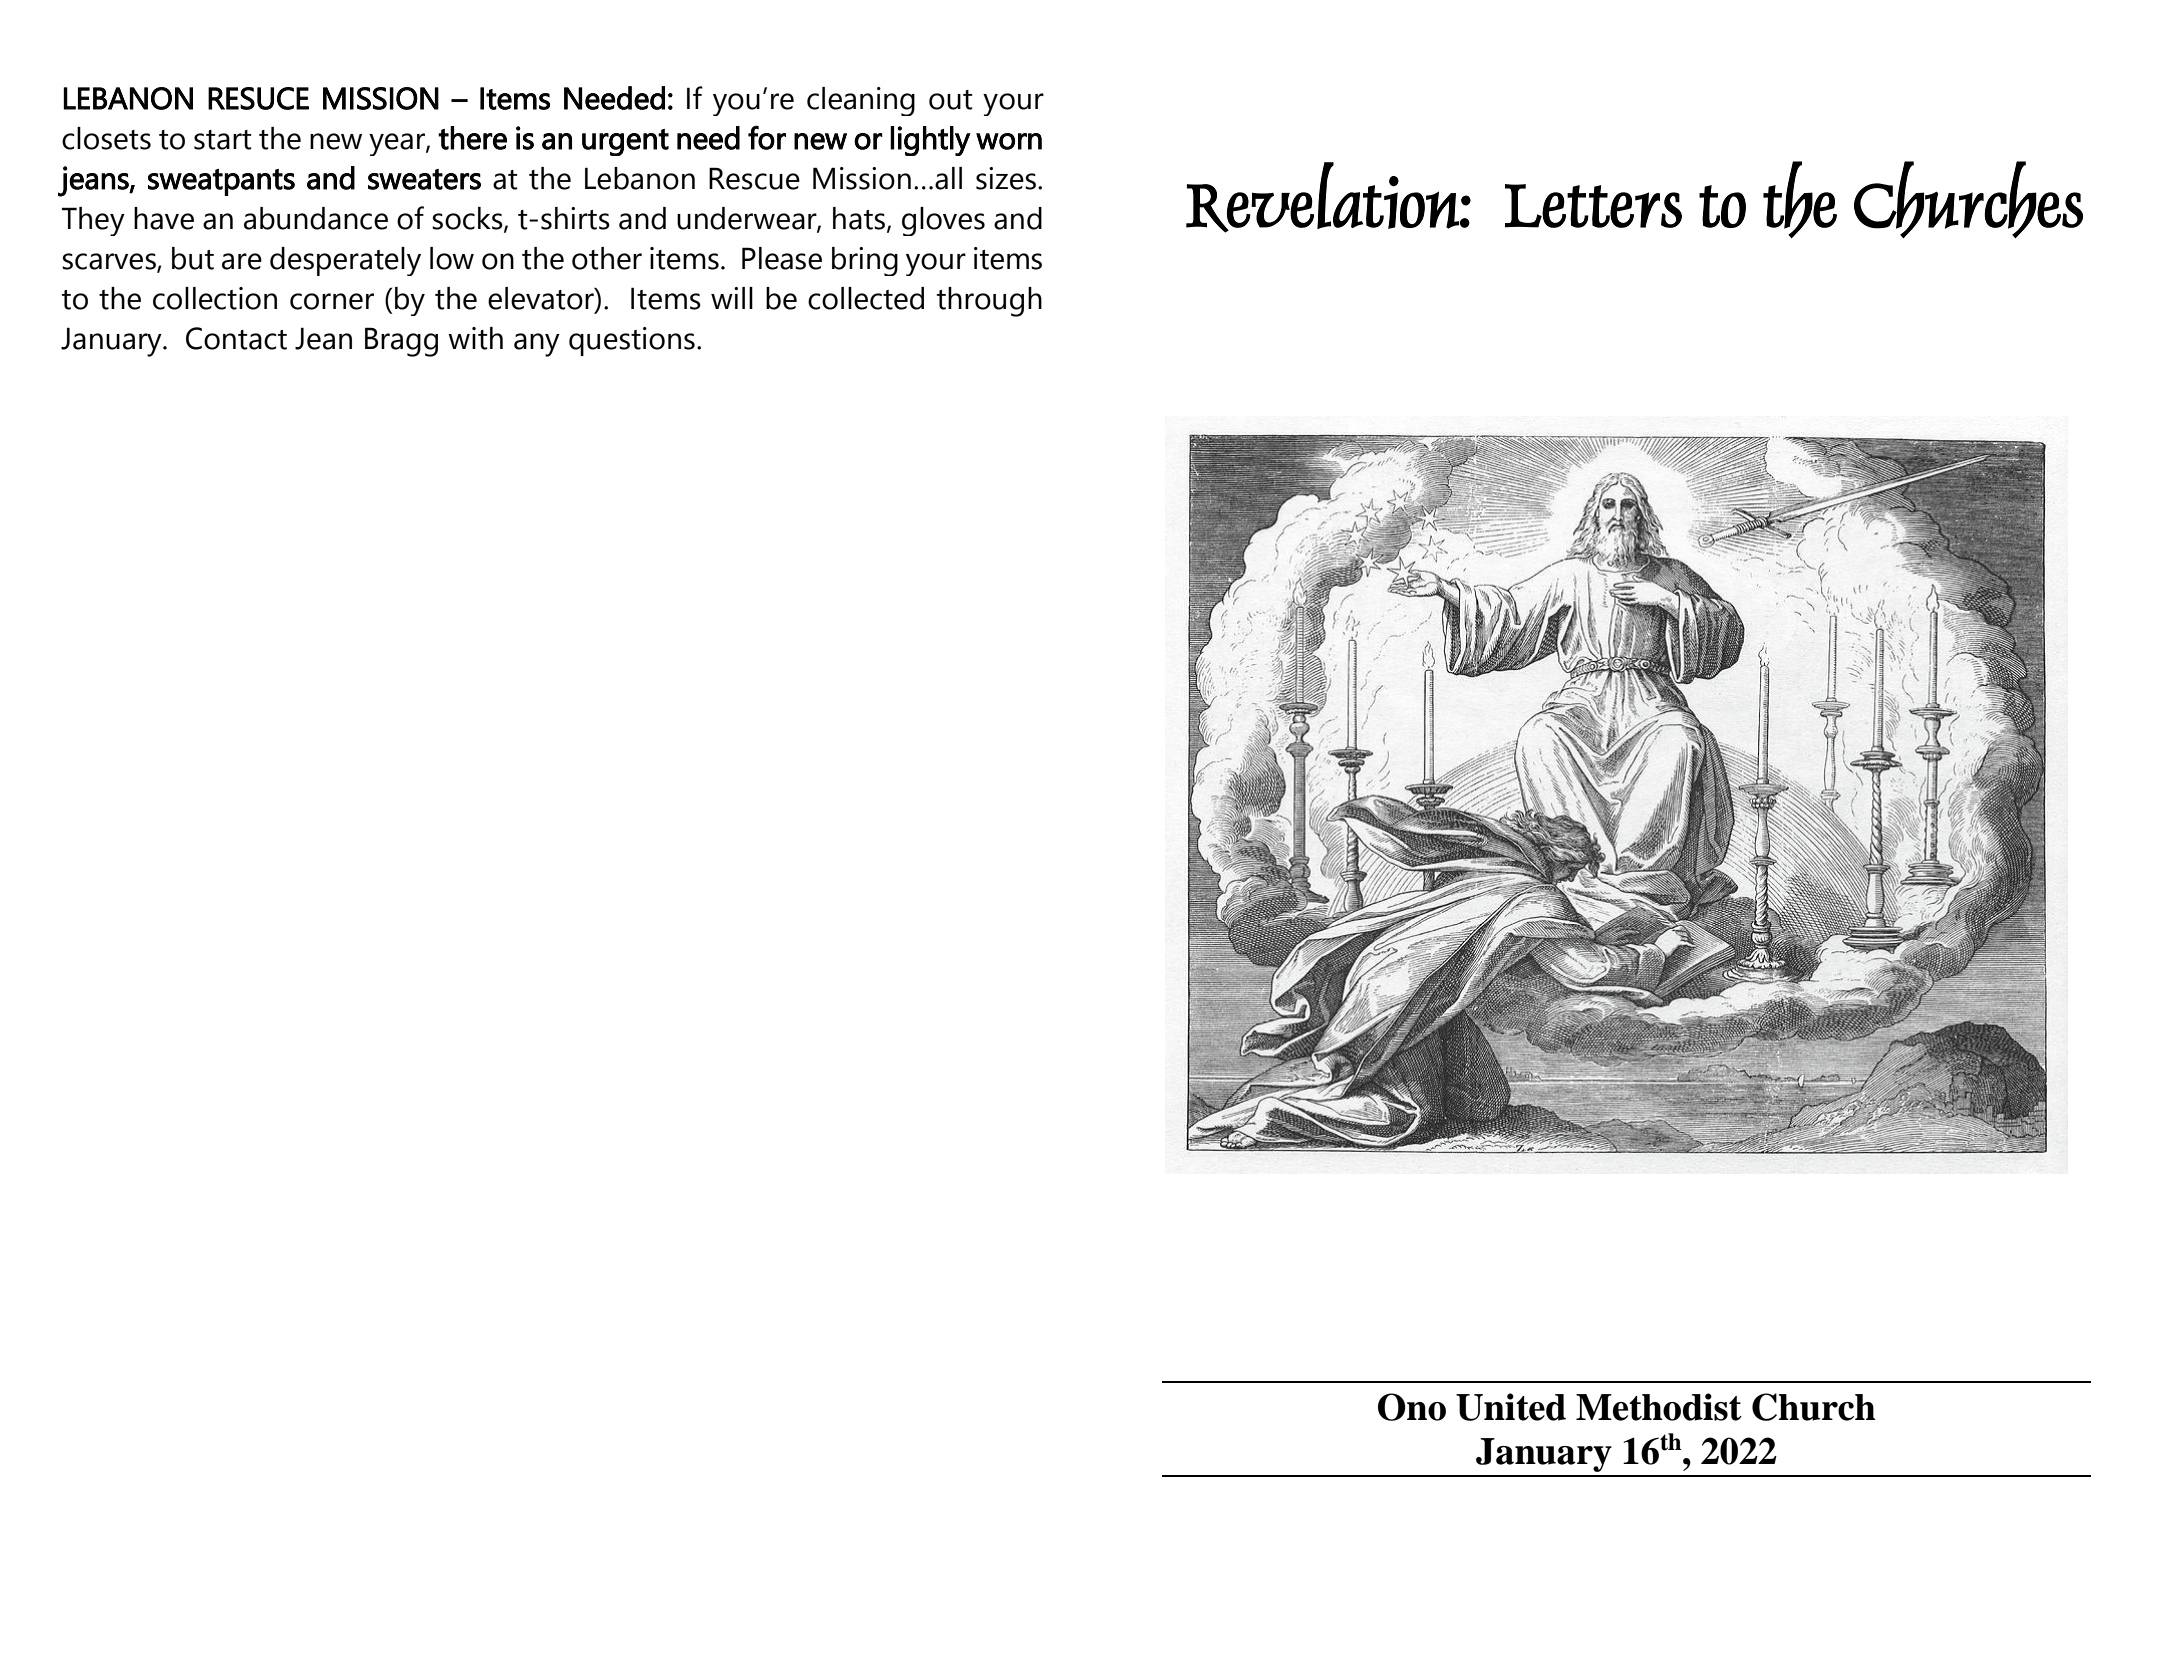  I want to click on start, so click(223, 140).
